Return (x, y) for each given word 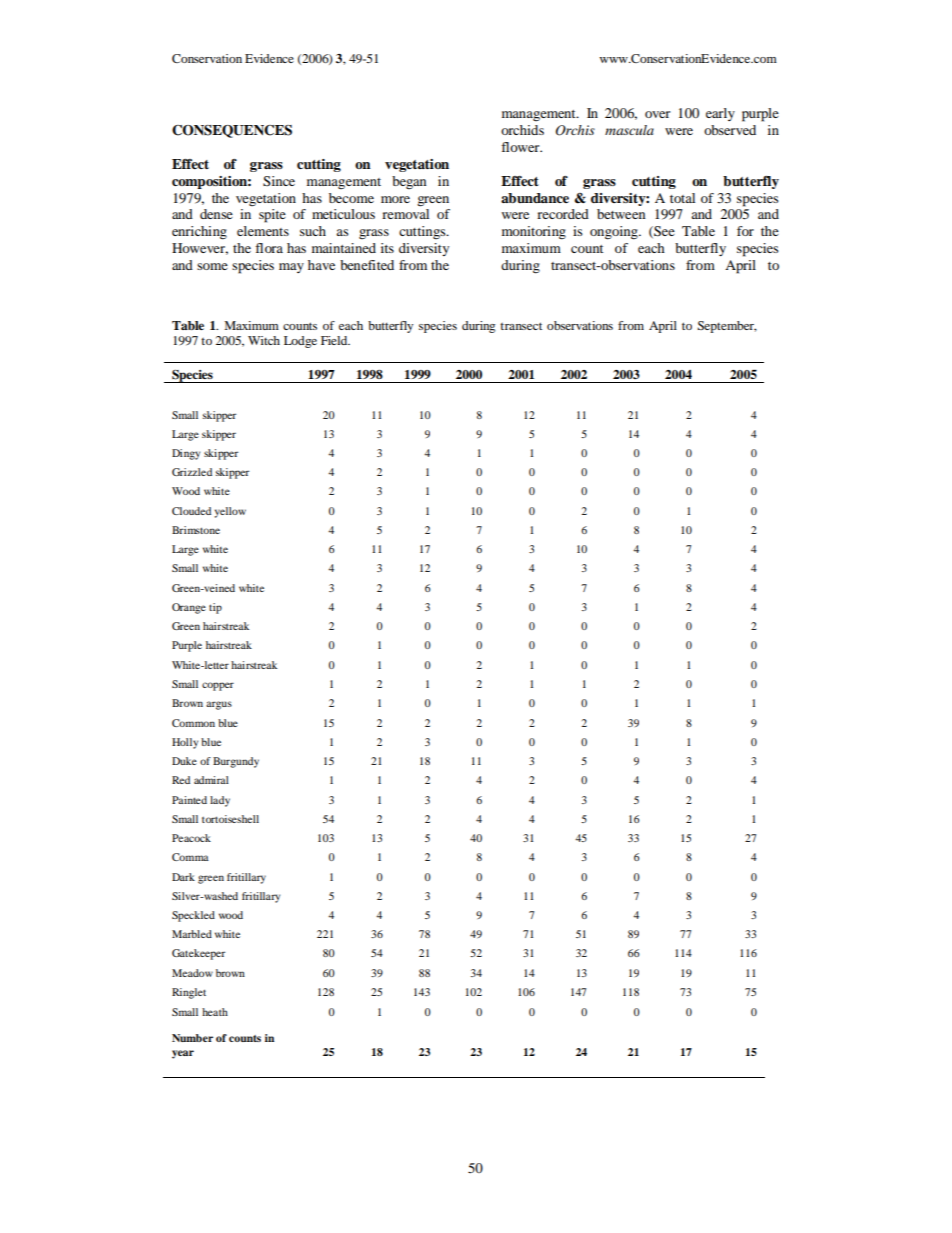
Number (192, 1038)
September (727, 327)
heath (215, 1012)
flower (521, 147)
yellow (230, 512)
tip (215, 608)
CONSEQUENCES (232, 131)
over (657, 114)
